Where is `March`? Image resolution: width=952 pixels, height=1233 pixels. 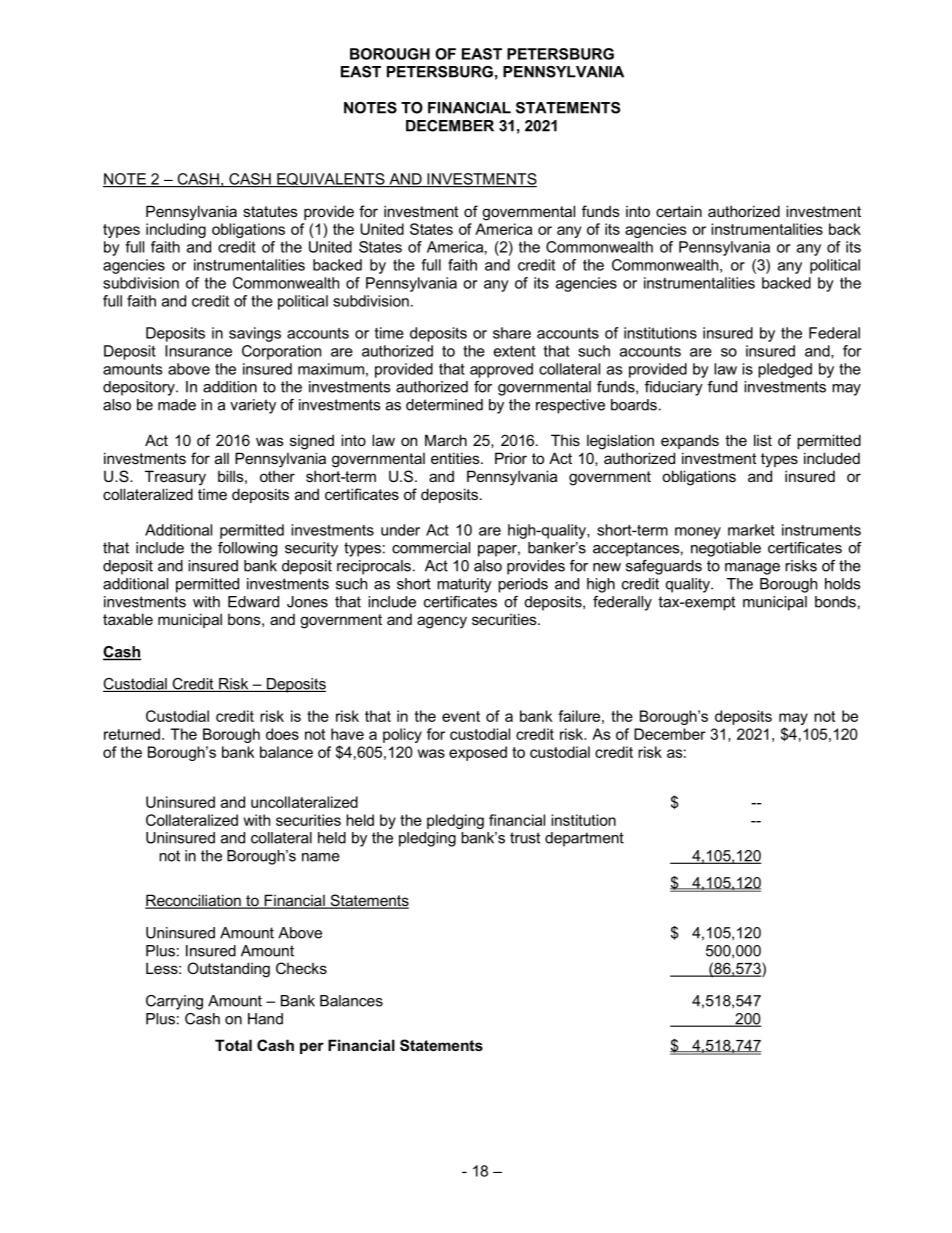
March is located at coordinates (446, 440).
